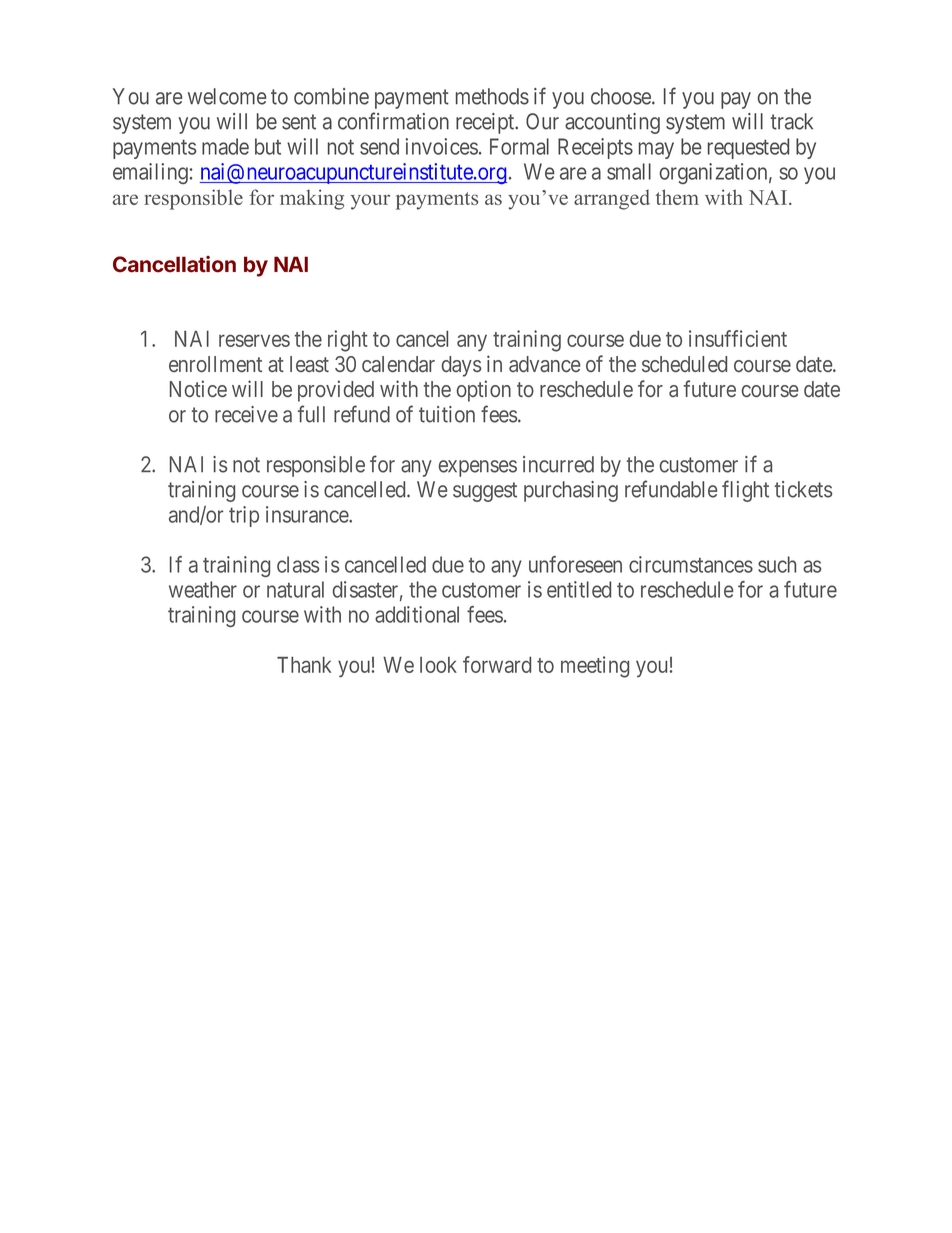 The image size is (952, 1233). I want to click on methods, so click(492, 96).
